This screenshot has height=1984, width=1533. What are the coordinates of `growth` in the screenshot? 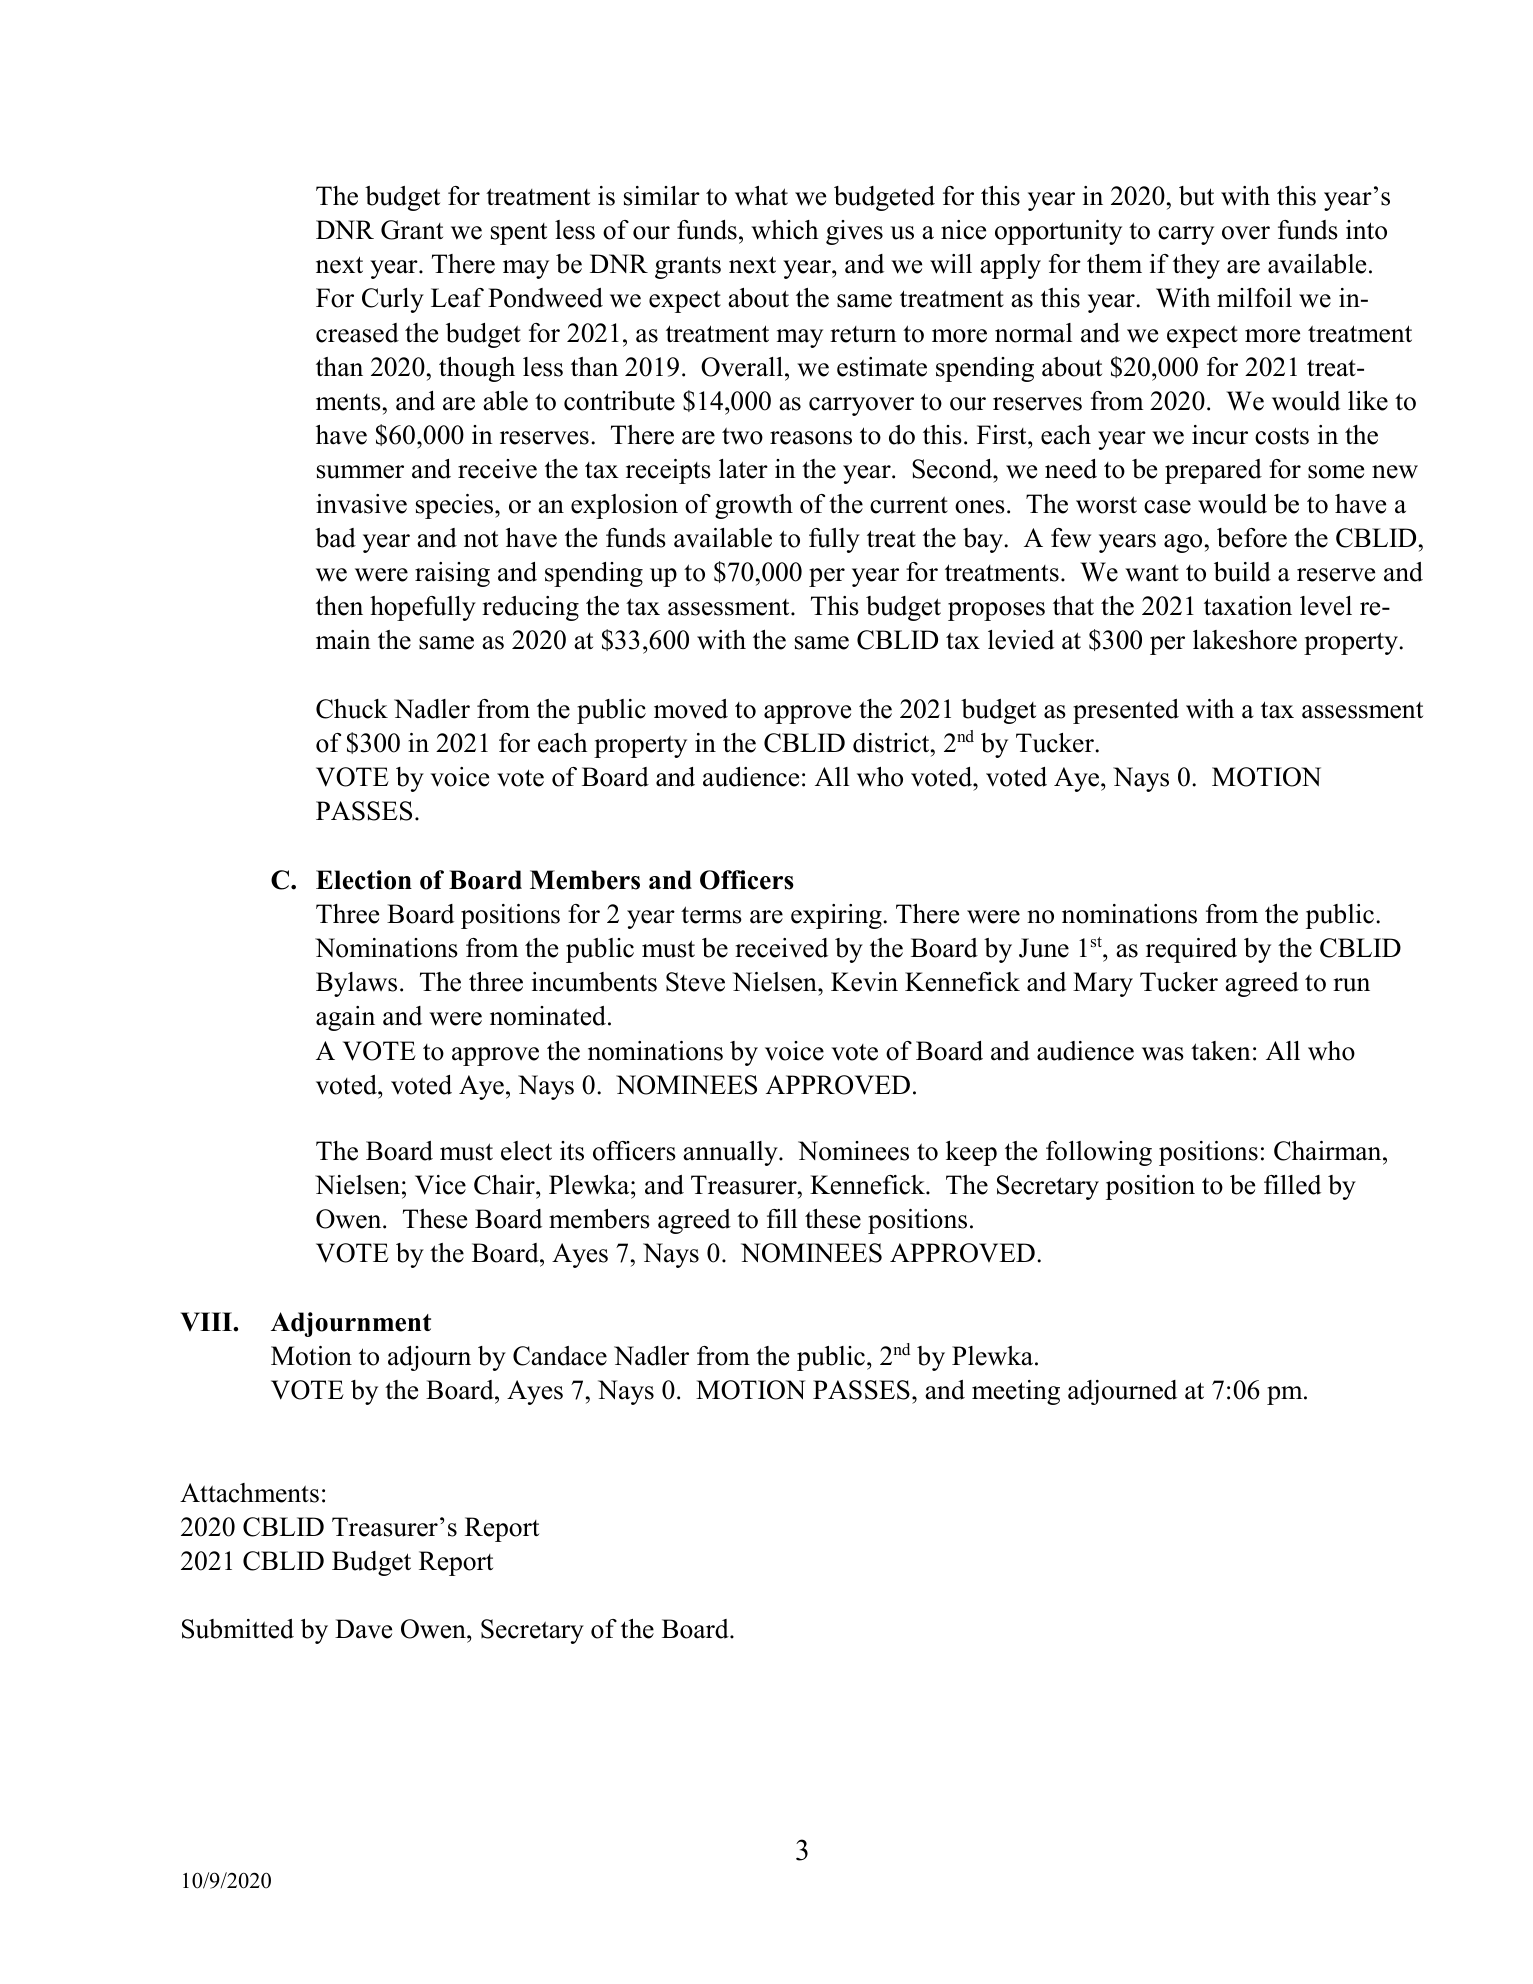 It's located at (754, 506).
